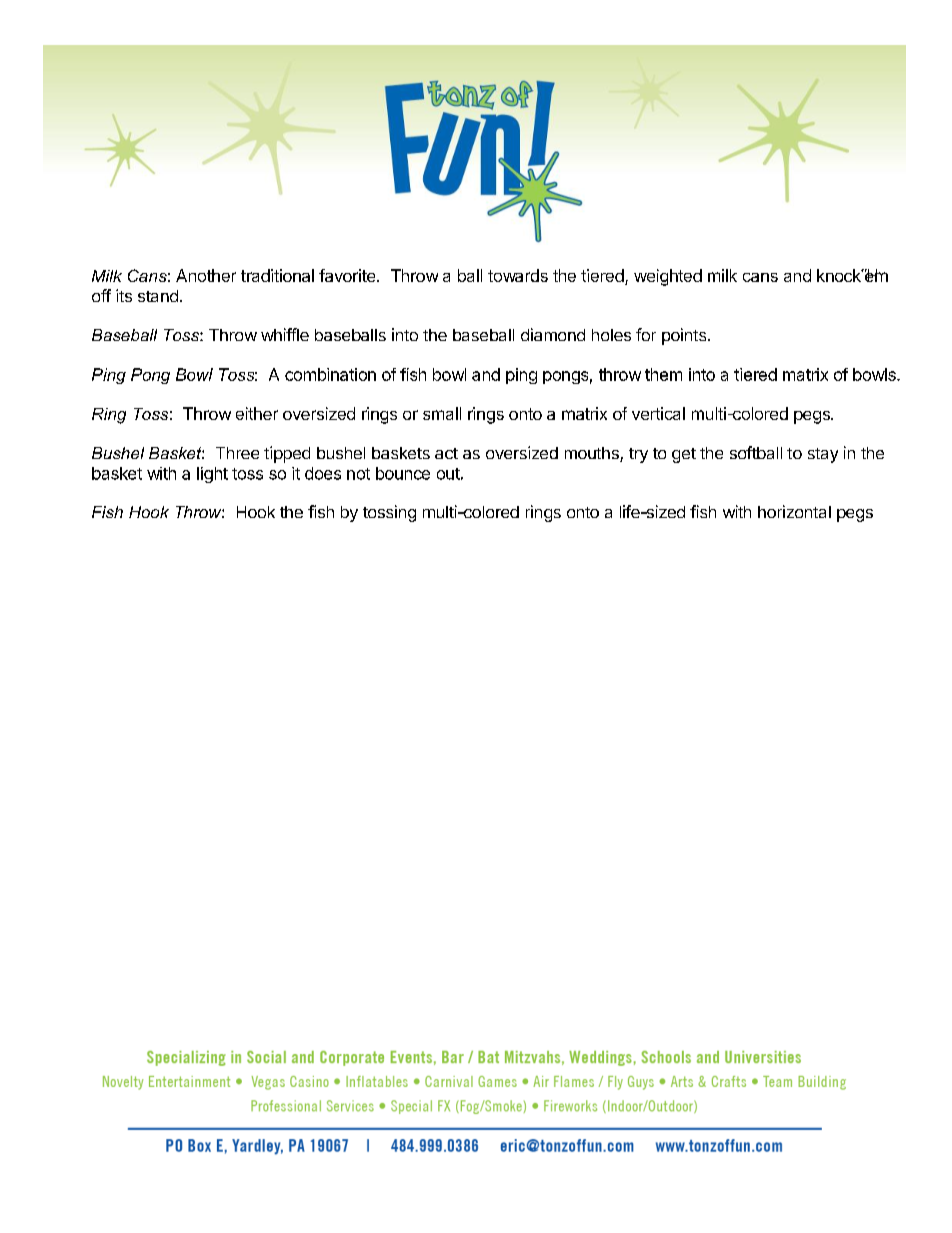 The width and height of the image is (952, 1233). I want to click on weighted, so click(668, 277).
